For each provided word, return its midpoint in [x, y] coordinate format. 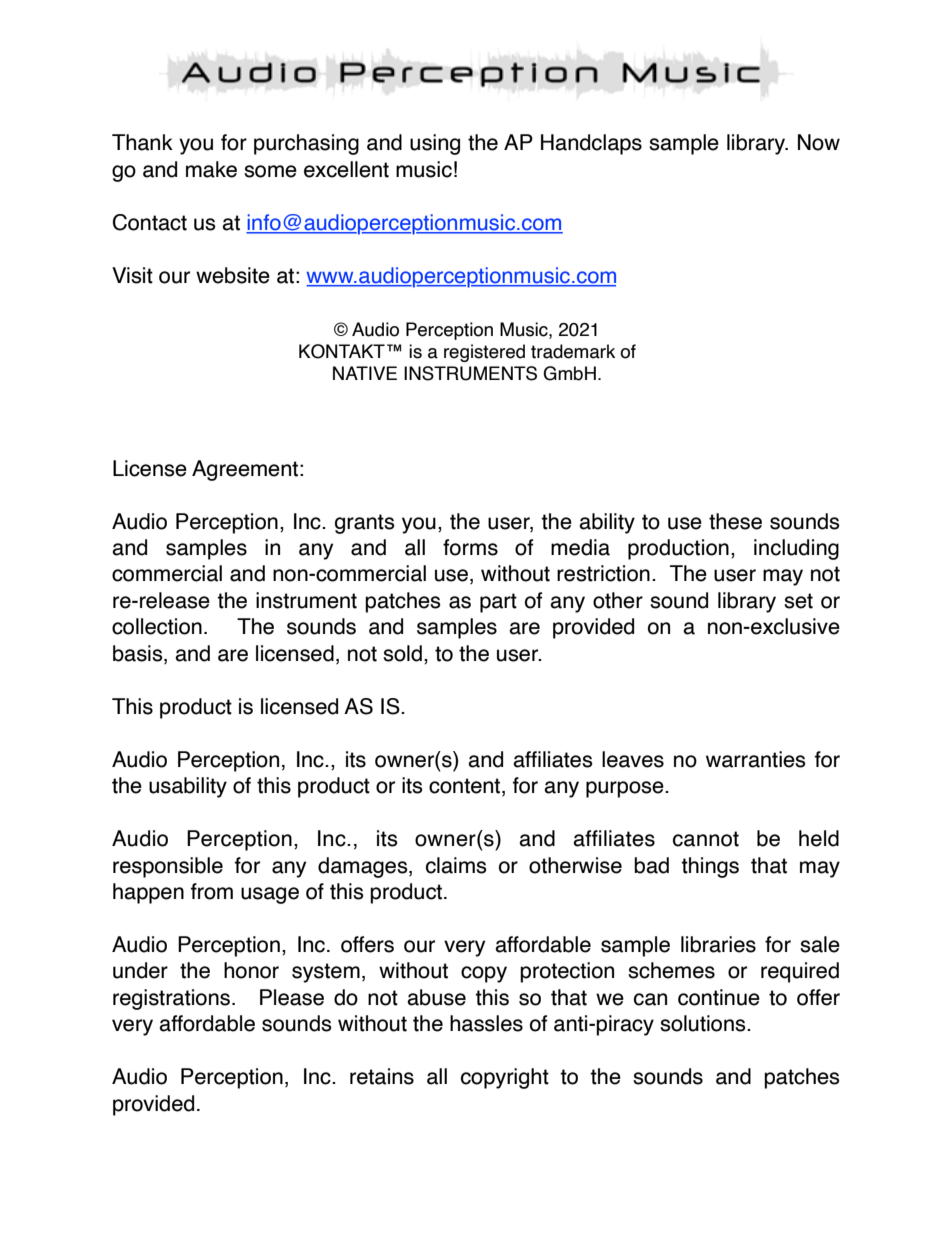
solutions [704, 1023]
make [211, 169]
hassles [486, 1023]
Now [819, 142]
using [435, 144]
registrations [171, 999]
